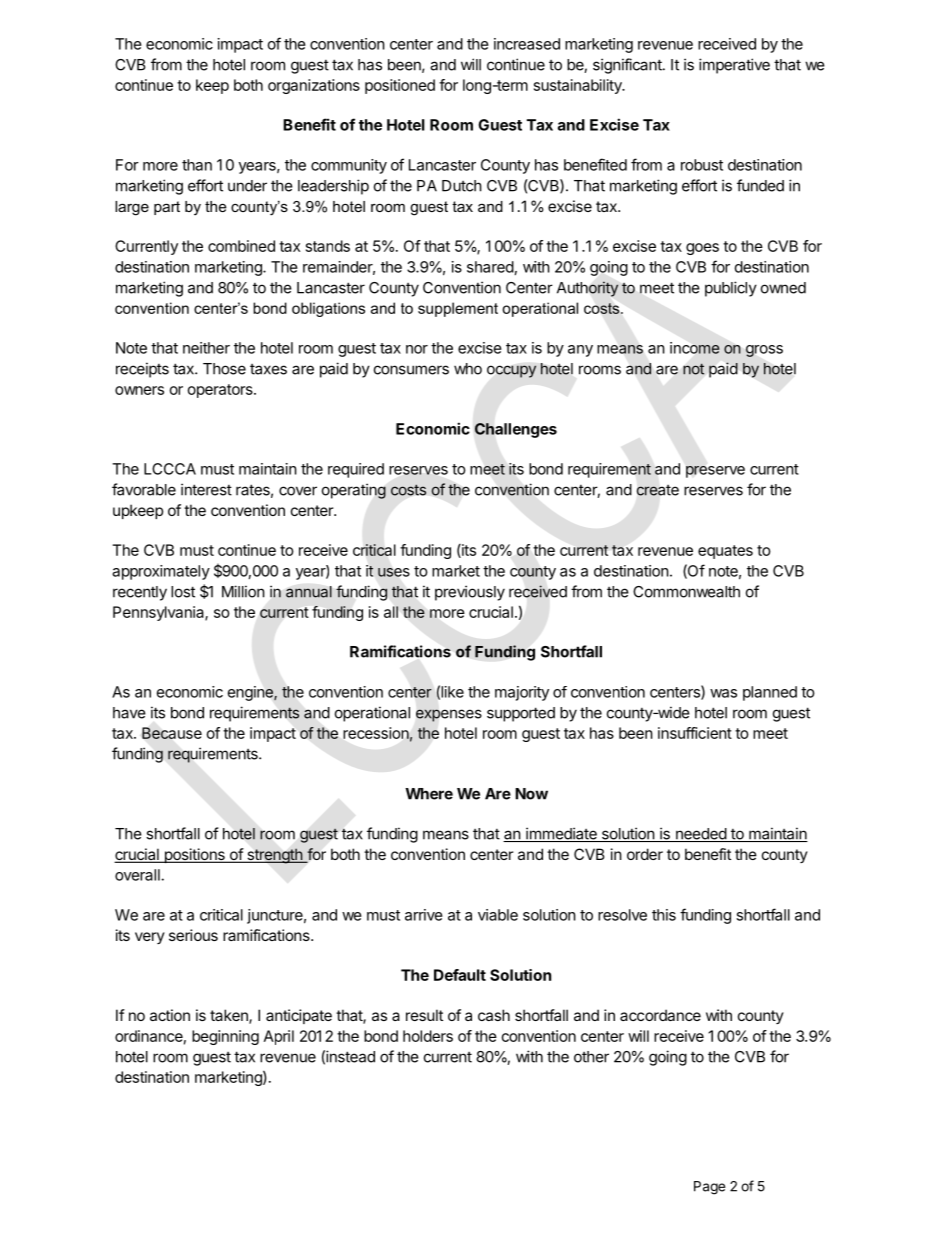 This screenshot has width=952, height=1233. I want to click on supplement, so click(458, 309).
